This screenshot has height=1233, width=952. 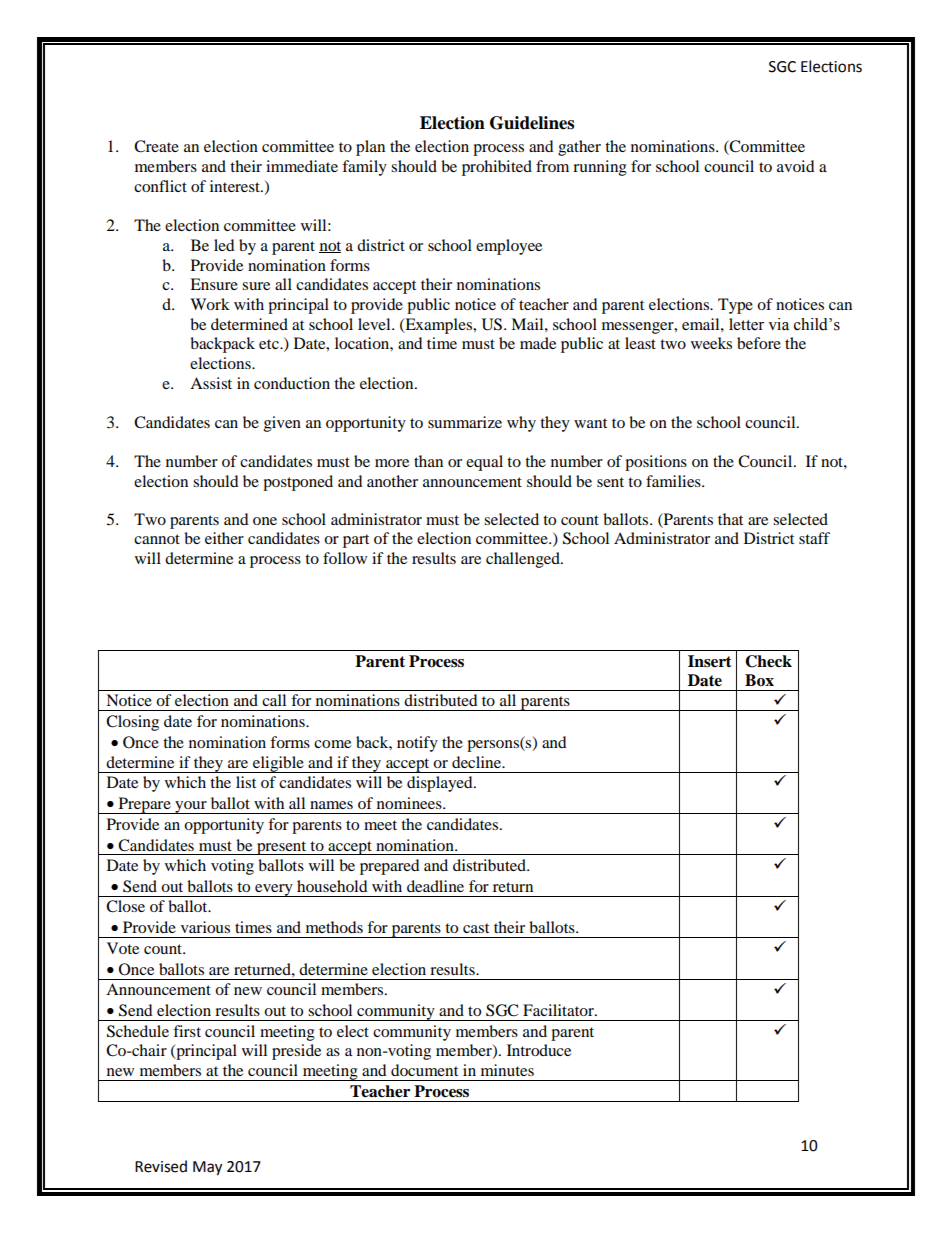 I want to click on list, so click(x=246, y=782).
